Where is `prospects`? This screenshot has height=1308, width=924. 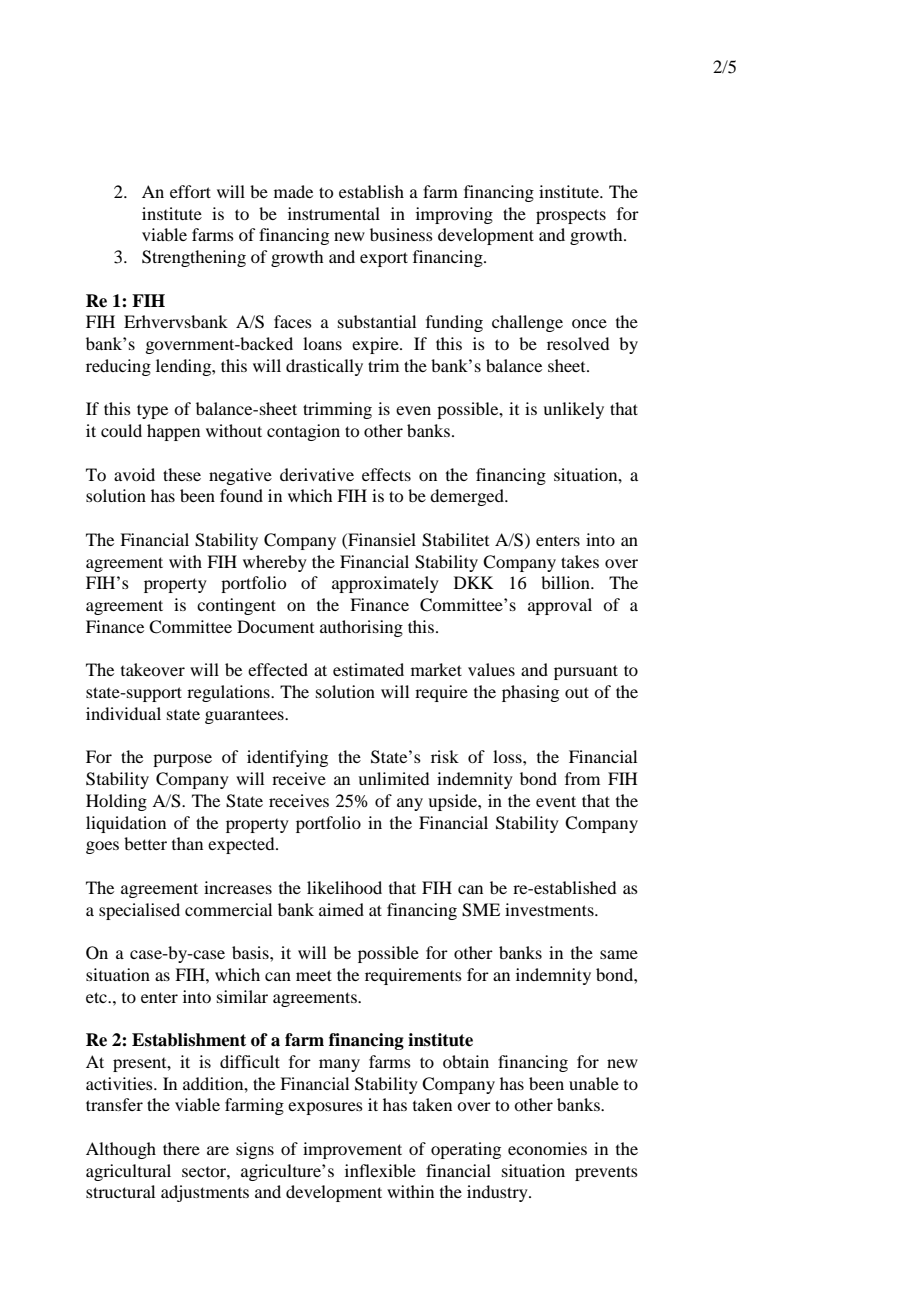
prospects is located at coordinates (571, 216).
